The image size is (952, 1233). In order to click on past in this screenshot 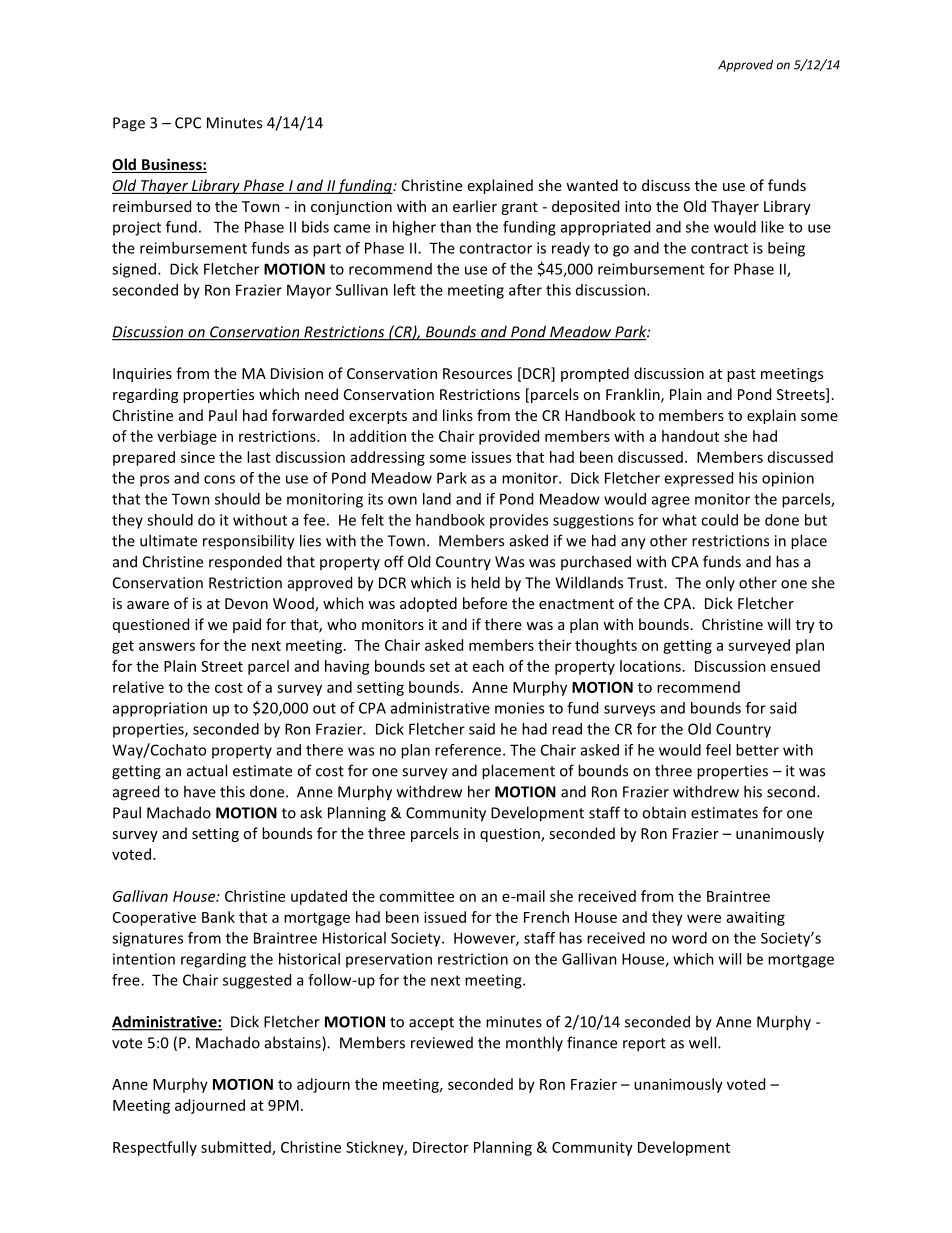, I will do `click(741, 375)`.
